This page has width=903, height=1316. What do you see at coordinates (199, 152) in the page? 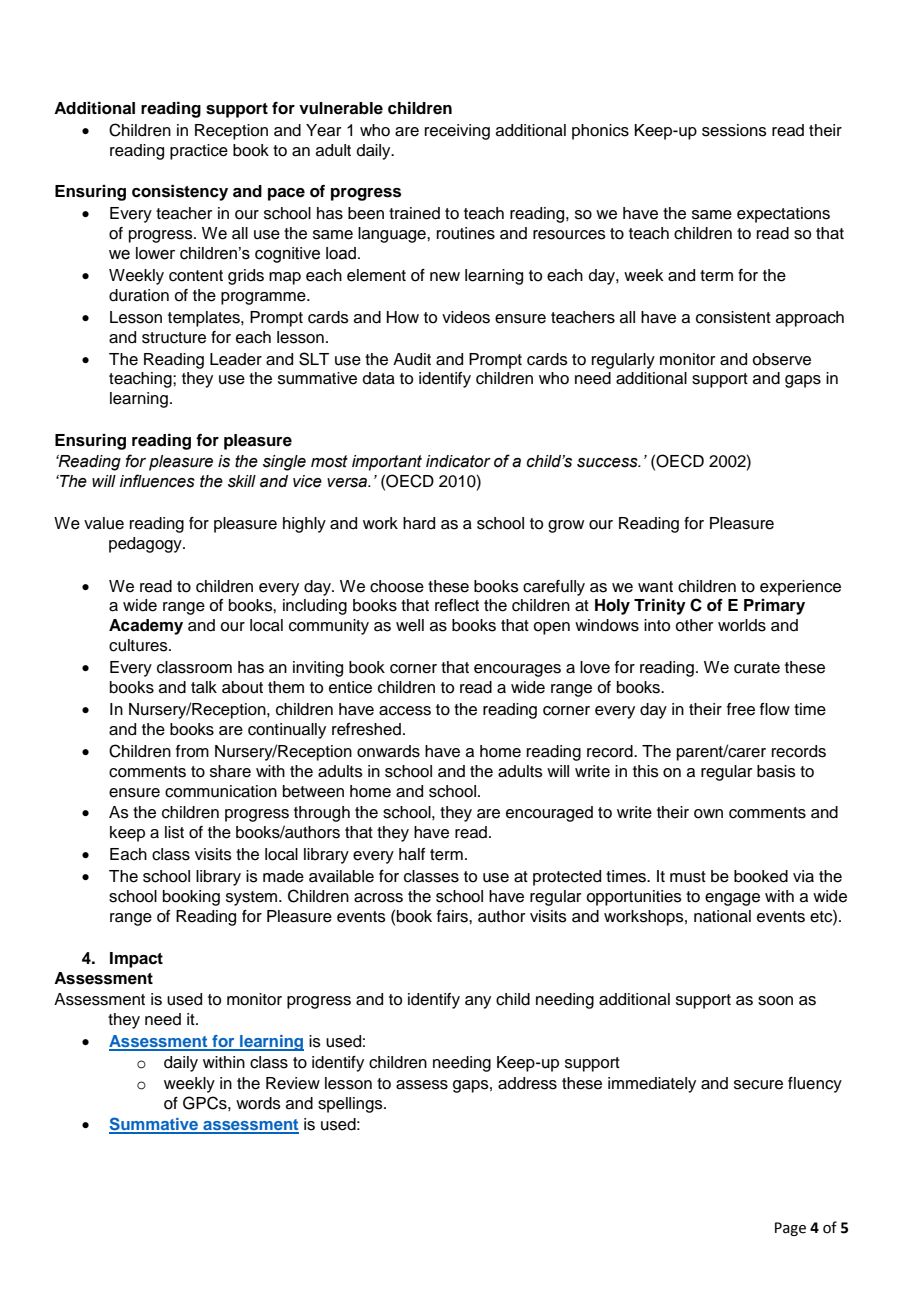
I see `practice` at bounding box center [199, 152].
